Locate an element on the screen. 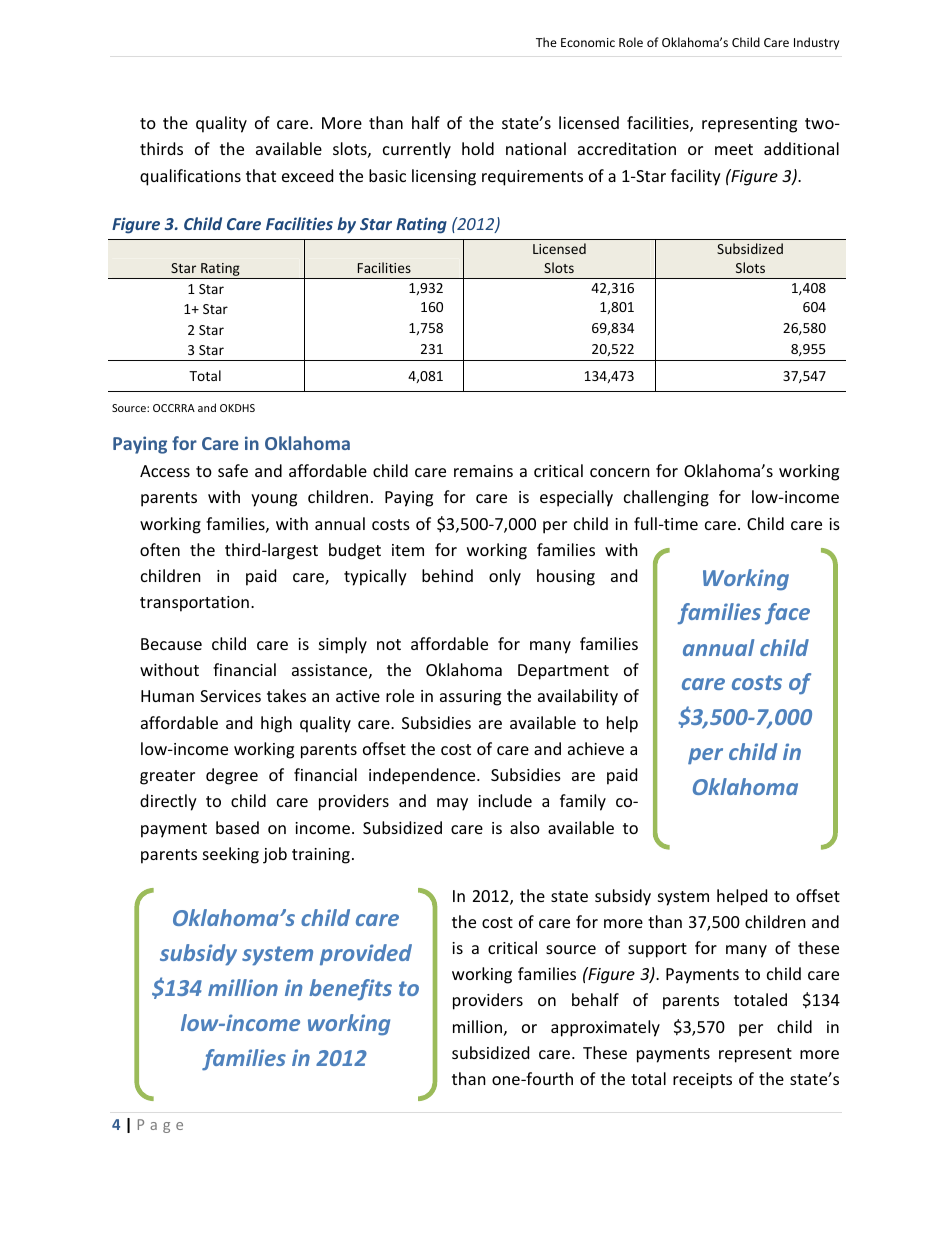 The width and height of the screenshot is (952, 1233). approximately is located at coordinates (605, 1028).
